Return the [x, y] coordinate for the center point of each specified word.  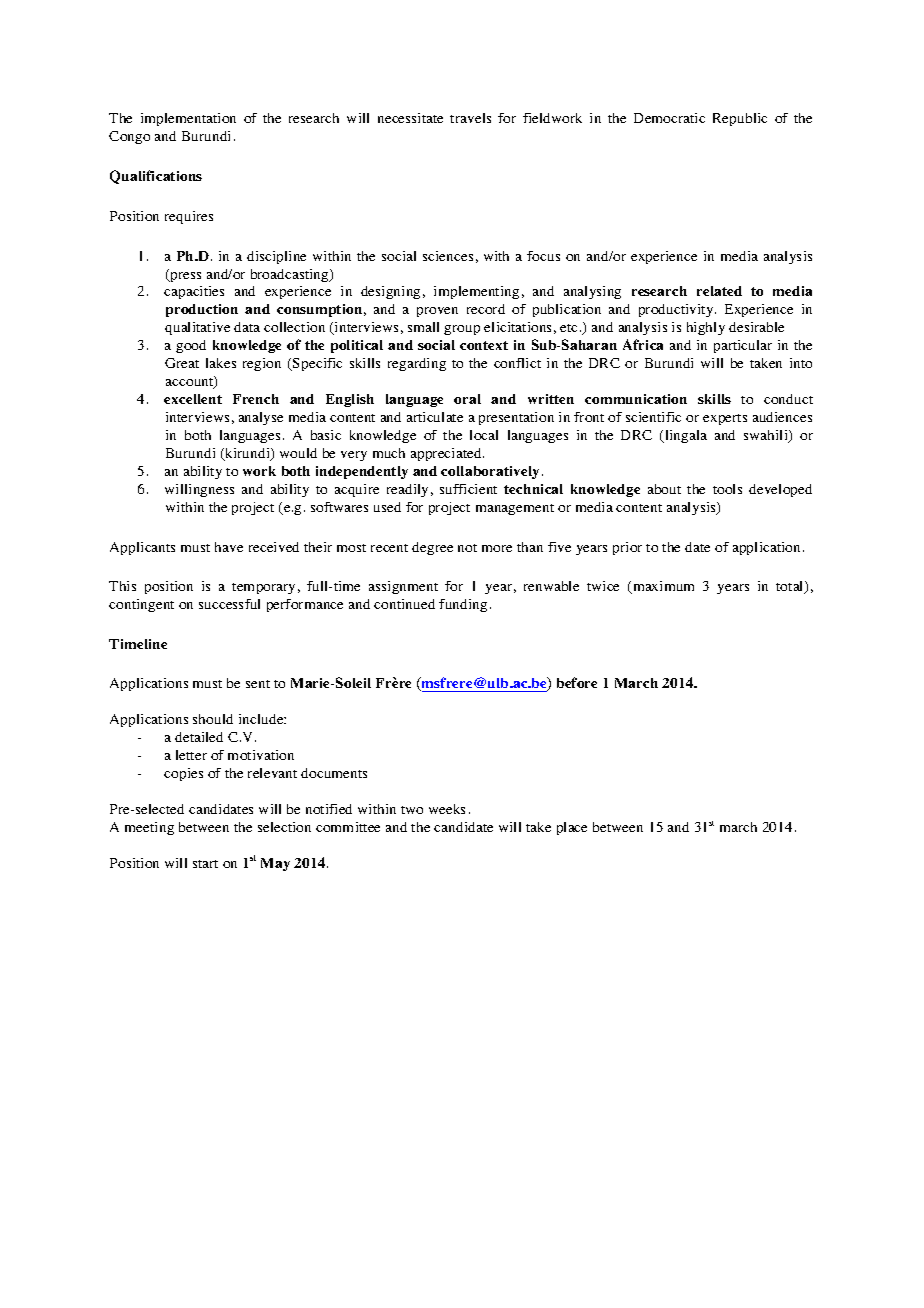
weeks [447, 809]
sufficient [468, 489]
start [205, 864]
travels [470, 118]
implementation [188, 119]
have [229, 547]
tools [727, 489]
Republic [740, 119]
